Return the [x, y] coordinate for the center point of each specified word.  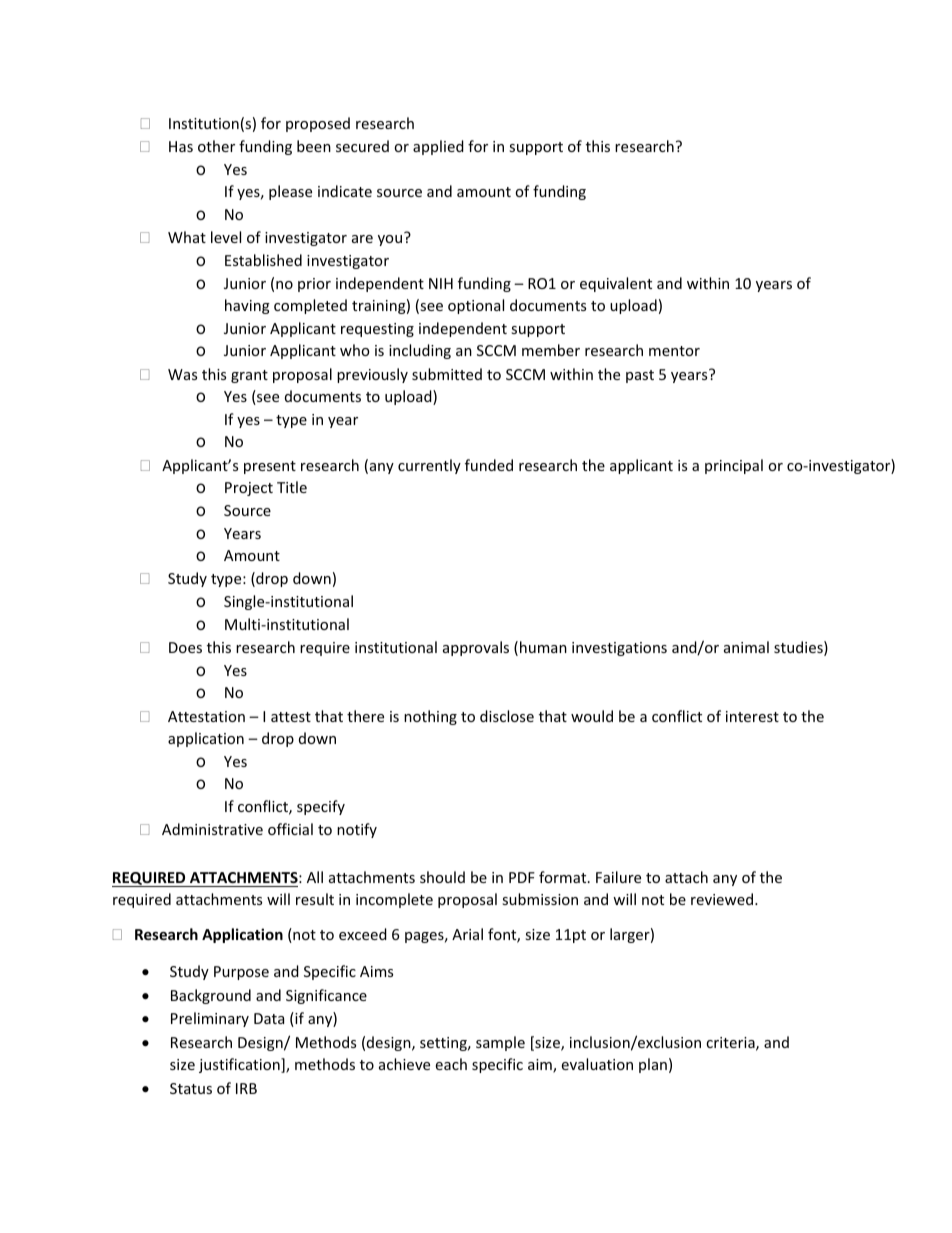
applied [438, 147]
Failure [618, 877]
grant [249, 376]
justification [240, 1065]
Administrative [212, 829]
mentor [674, 351]
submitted [447, 374]
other [216, 146]
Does [185, 647]
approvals [476, 648]
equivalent [616, 284]
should [442, 877]
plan [653, 1065]
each [451, 1064]
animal [746, 647]
